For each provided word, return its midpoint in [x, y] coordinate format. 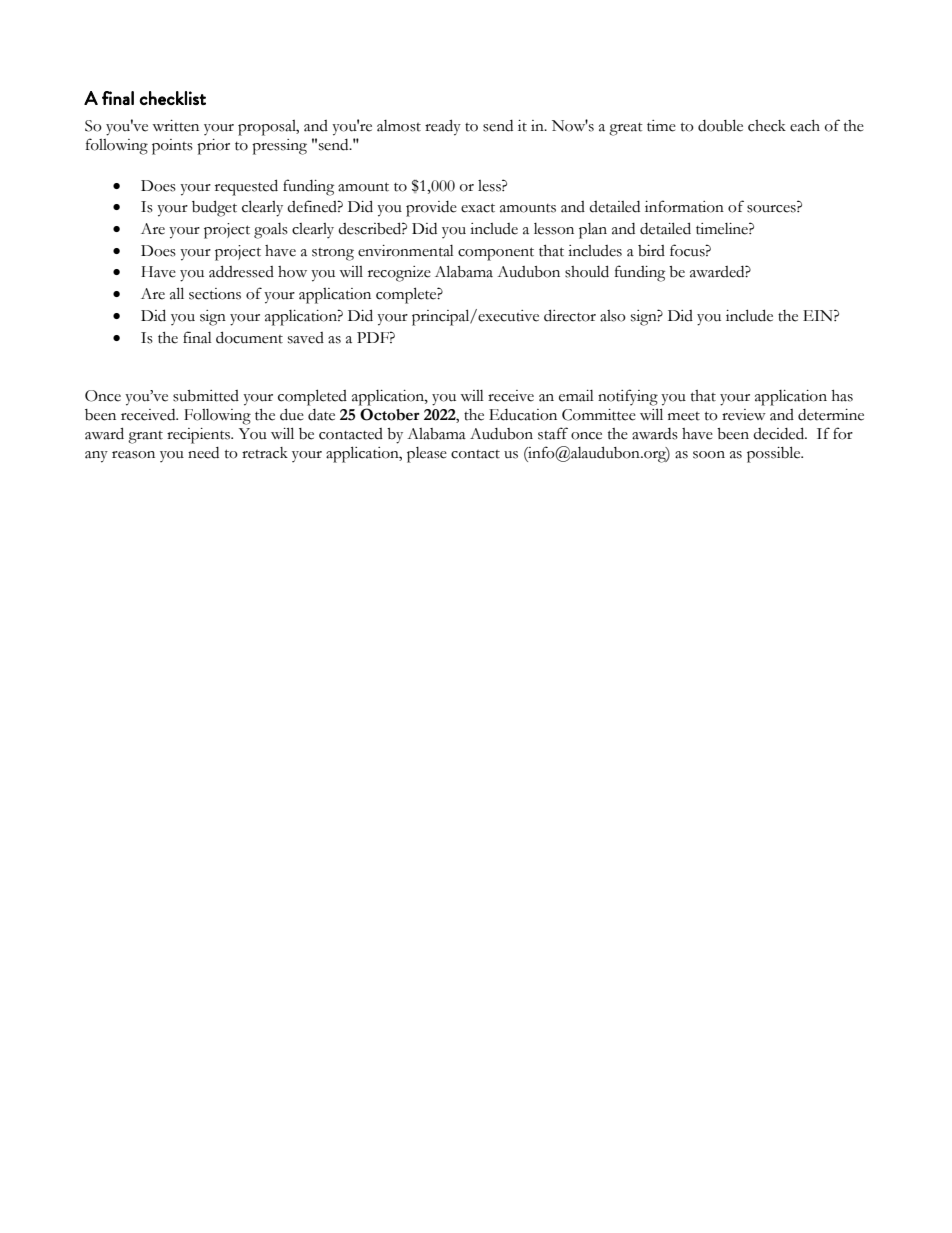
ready [443, 127]
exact [478, 208]
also [613, 316]
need [203, 453]
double [720, 125]
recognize [399, 274]
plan [593, 231]
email [576, 396]
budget [214, 208]
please [427, 455]
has [842, 396]
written [175, 126]
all [177, 293]
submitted [206, 396]
